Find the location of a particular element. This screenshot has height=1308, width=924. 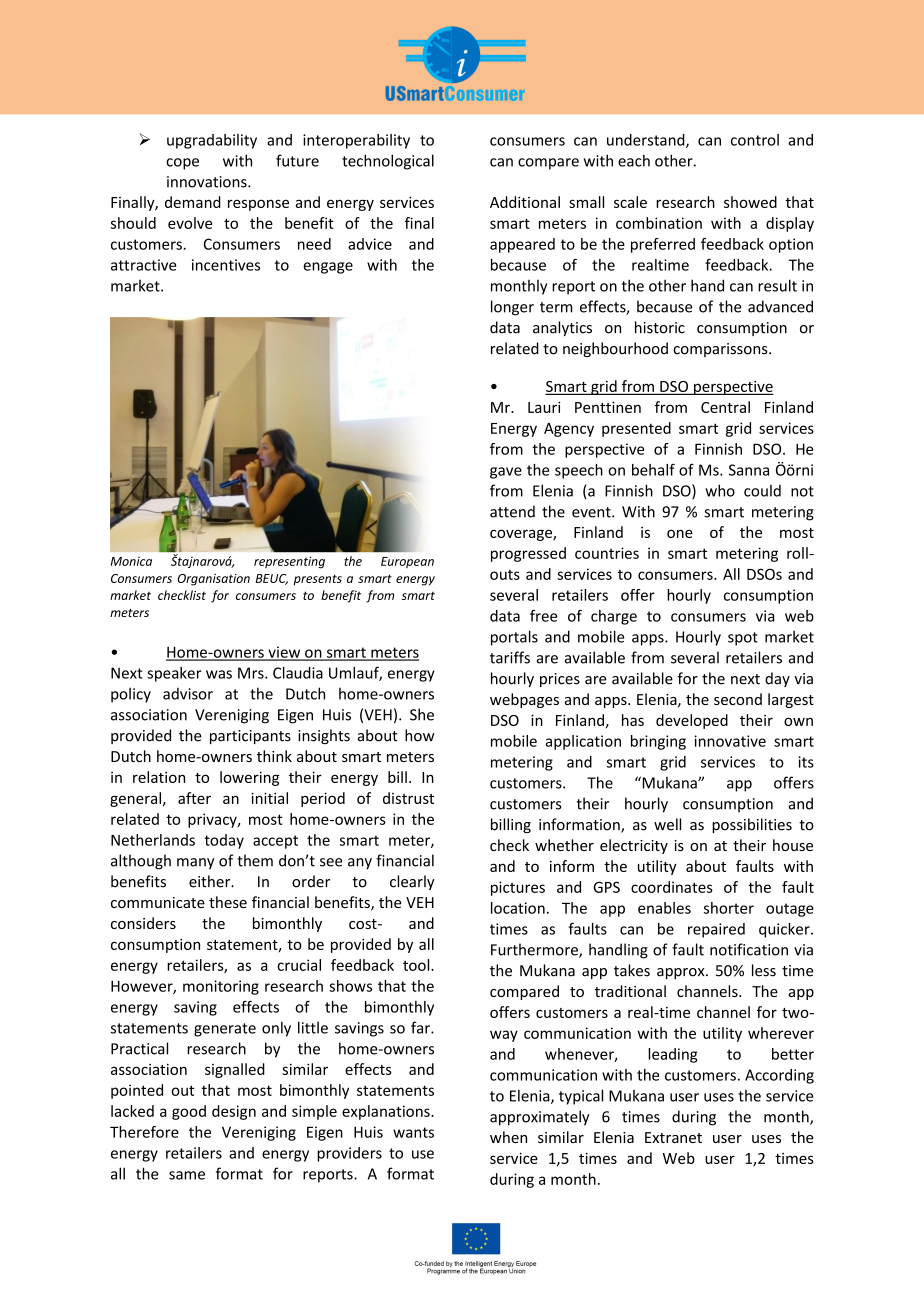

wants is located at coordinates (413, 1132).
